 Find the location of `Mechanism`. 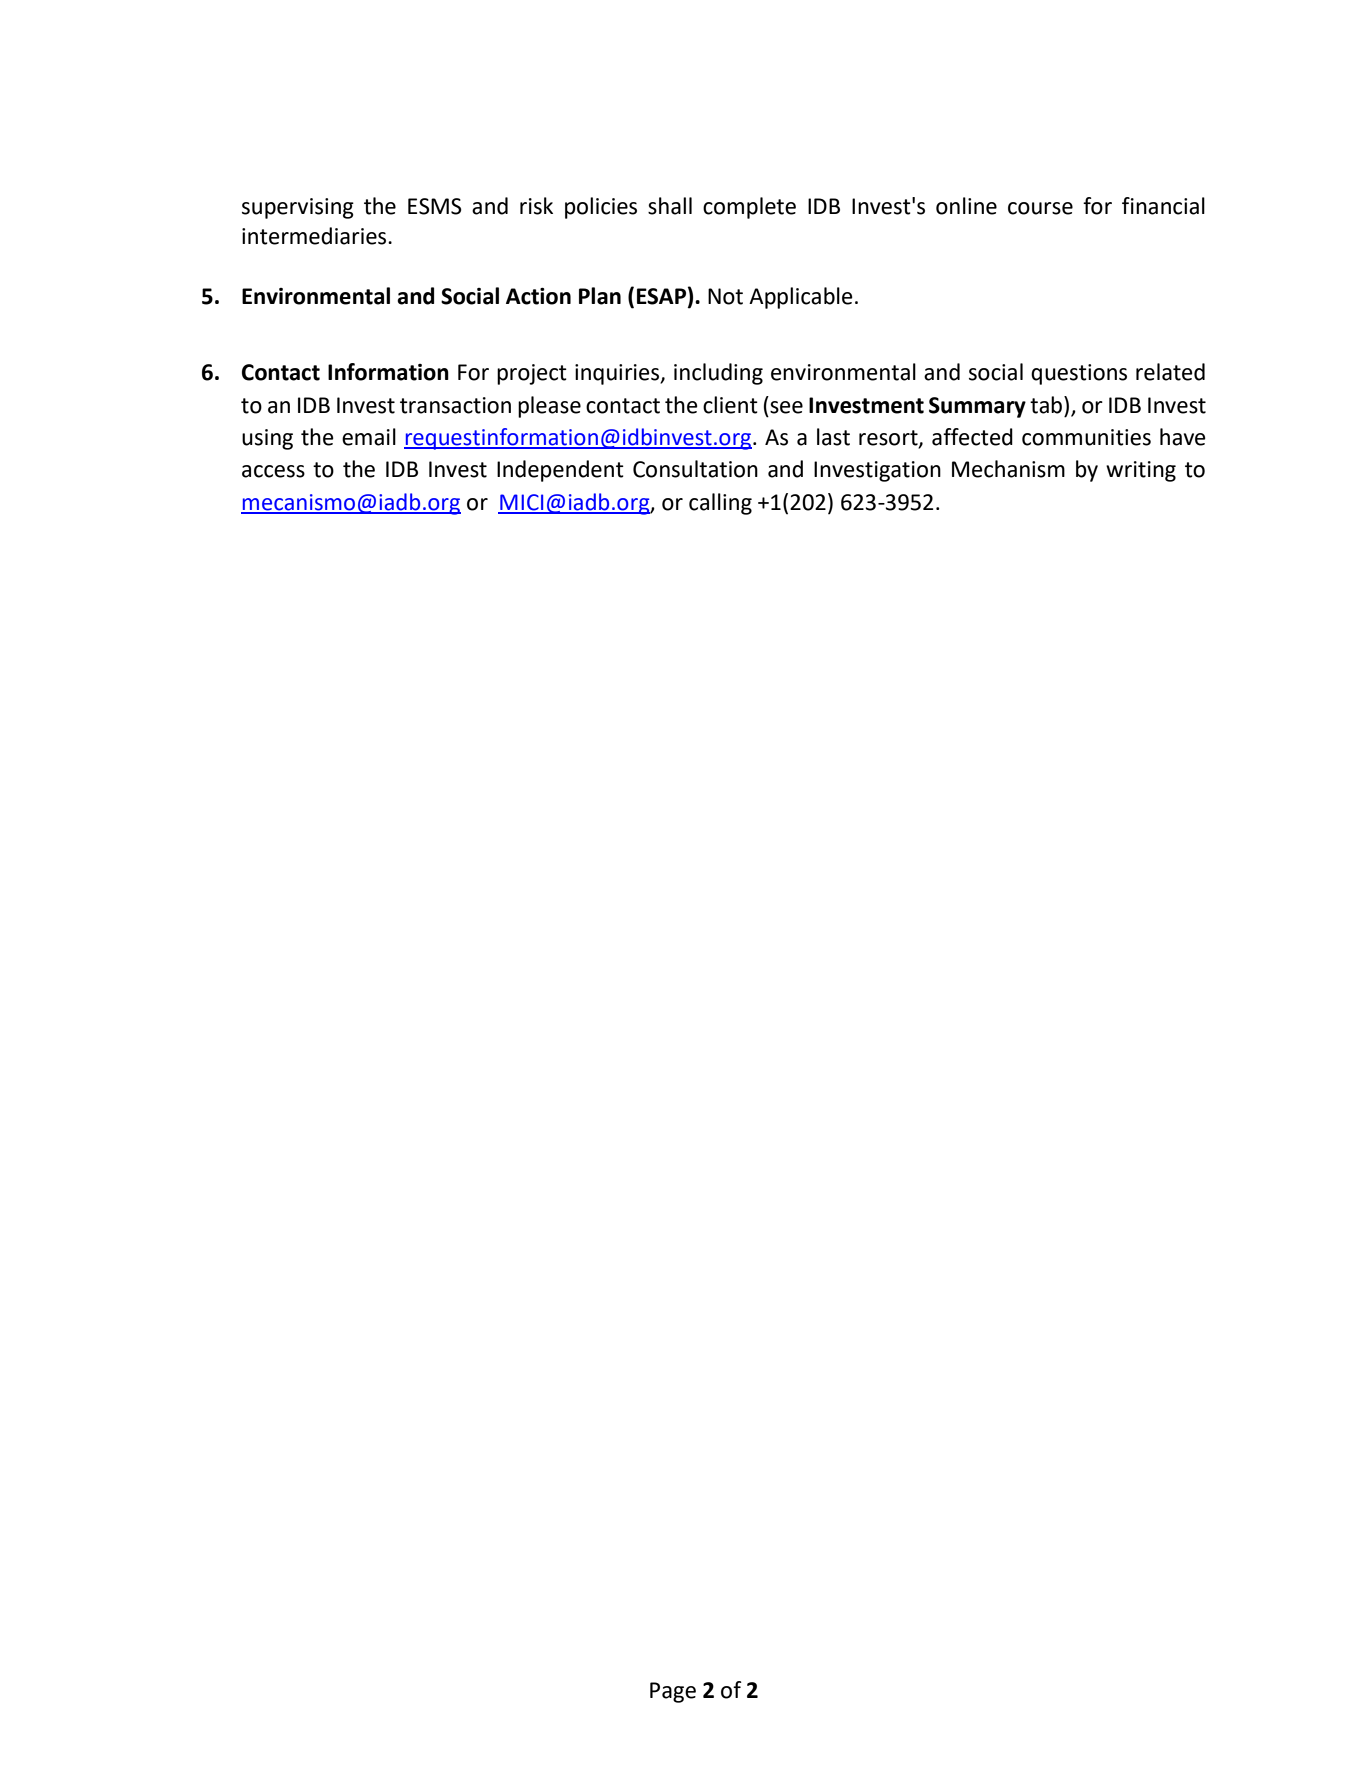

Mechanism is located at coordinates (1008, 469).
